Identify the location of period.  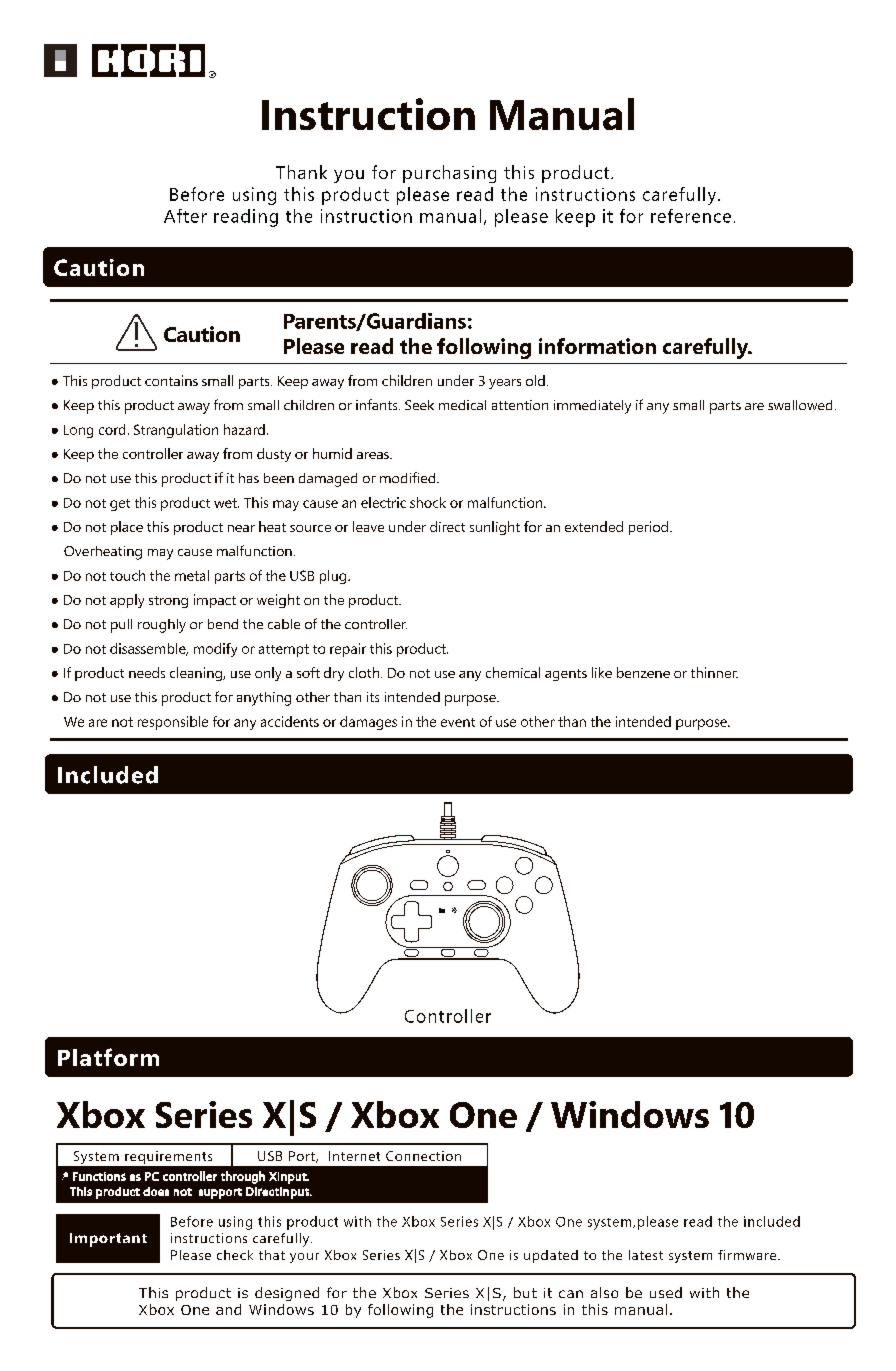
(648, 528).
